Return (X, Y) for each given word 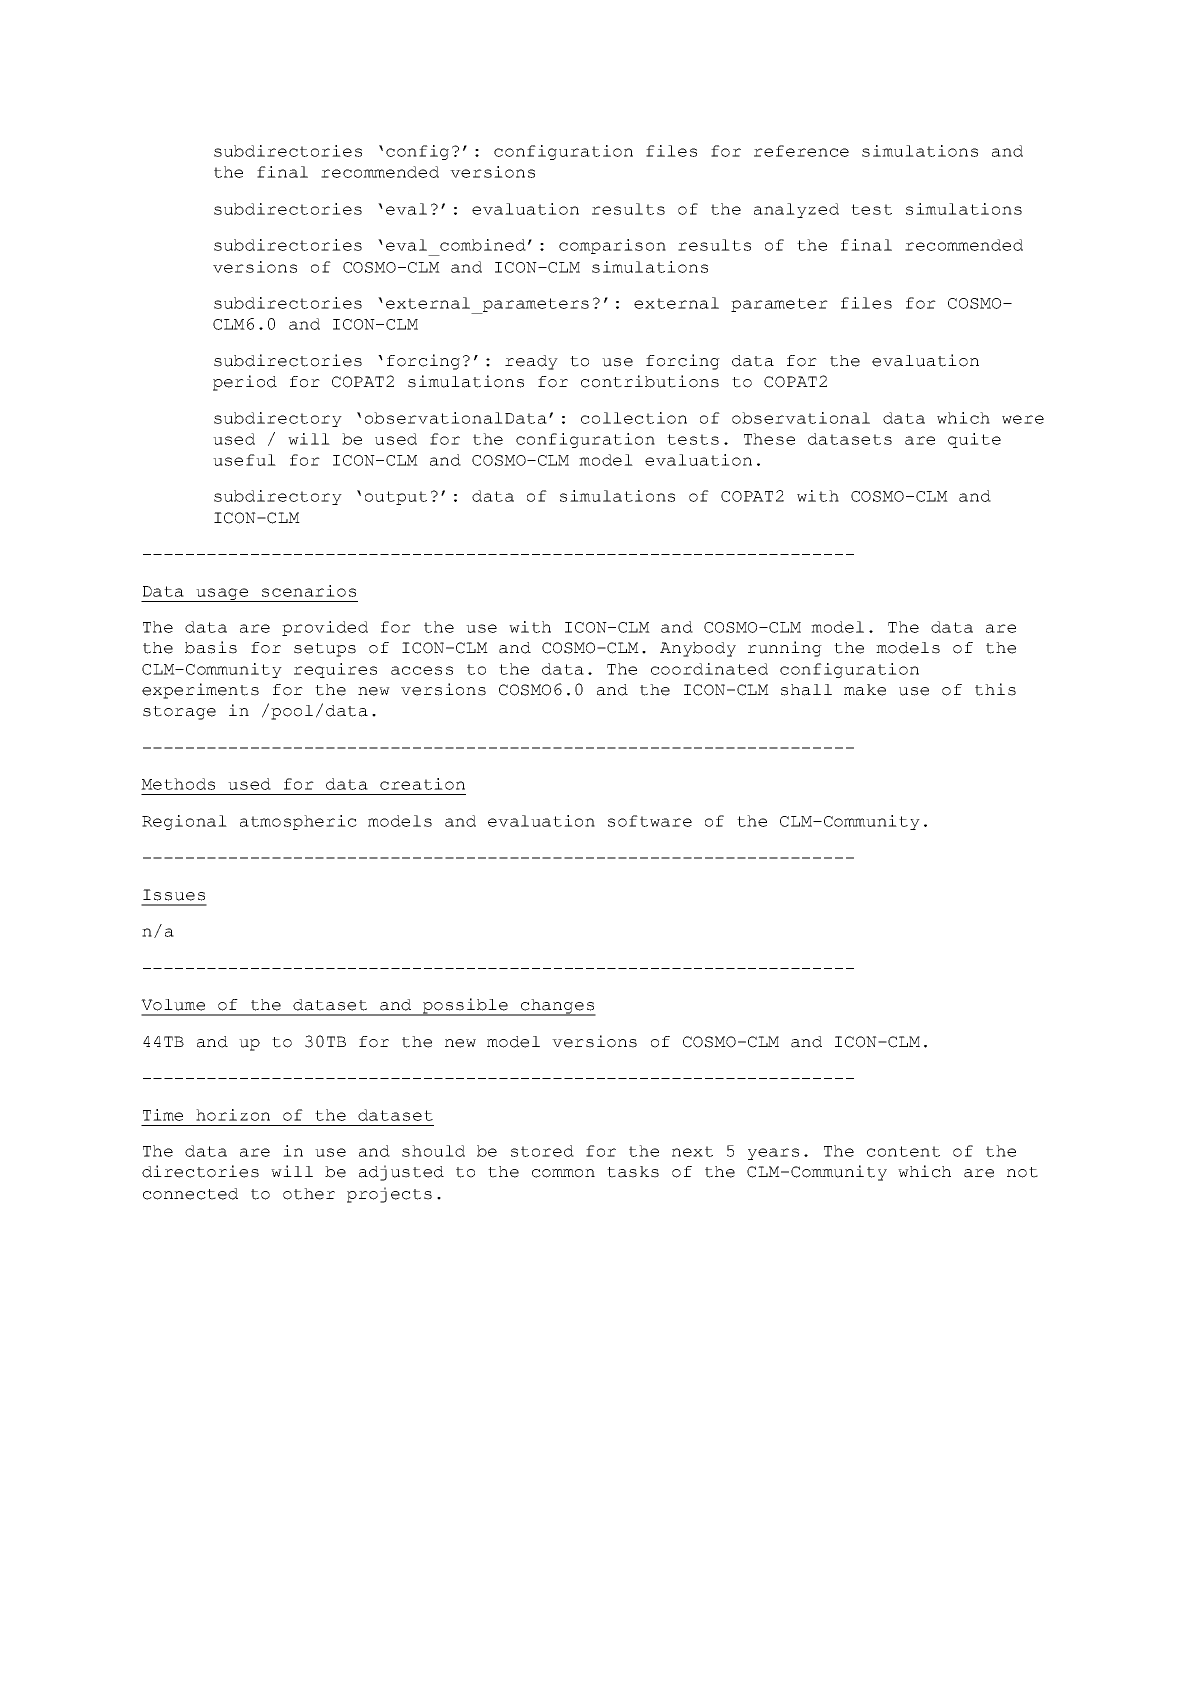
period (245, 383)
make (865, 690)
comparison (612, 246)
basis (211, 647)
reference (801, 151)
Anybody (698, 649)
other (309, 1194)
